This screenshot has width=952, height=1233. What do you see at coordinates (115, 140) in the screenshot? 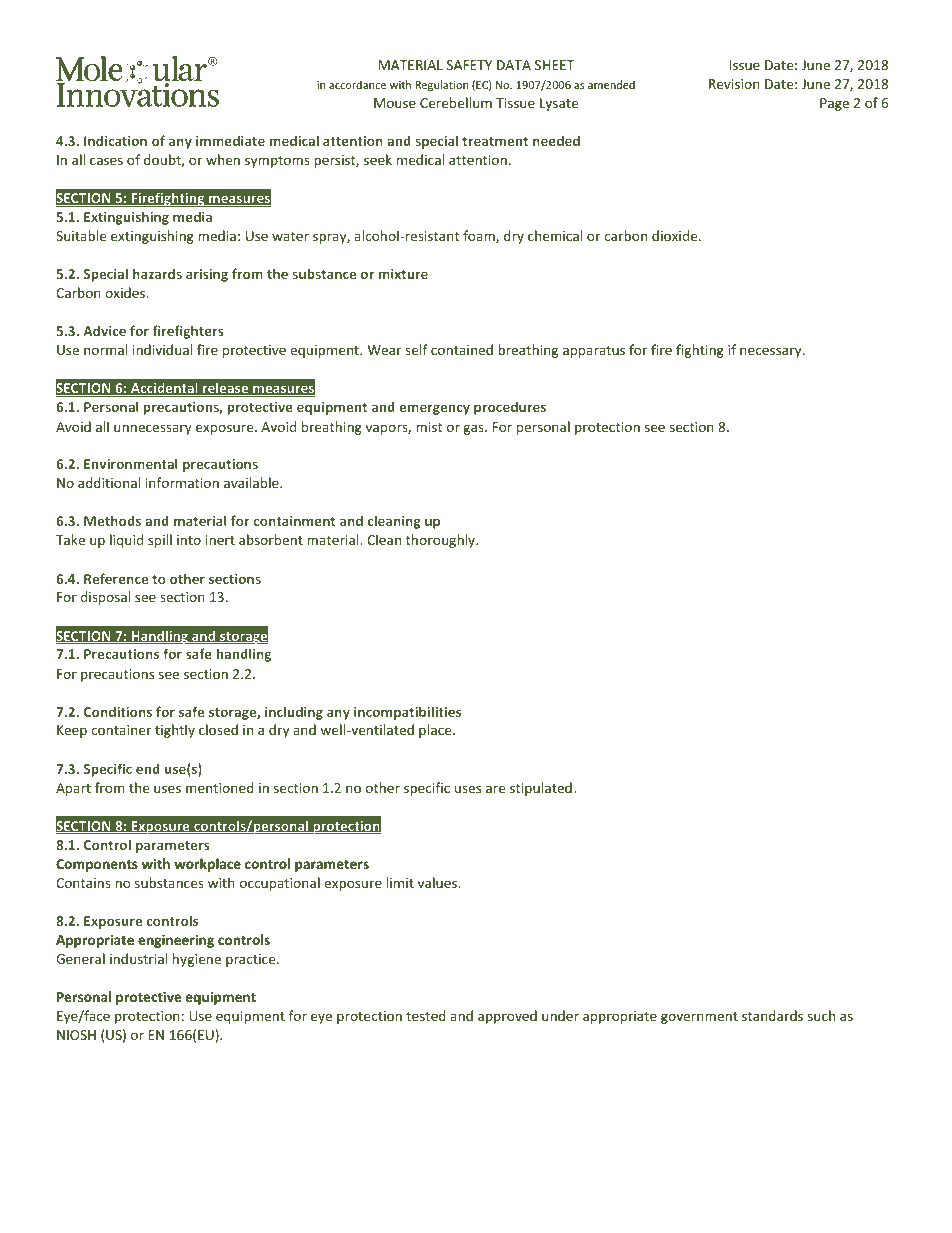
I see `Indication` at bounding box center [115, 140].
